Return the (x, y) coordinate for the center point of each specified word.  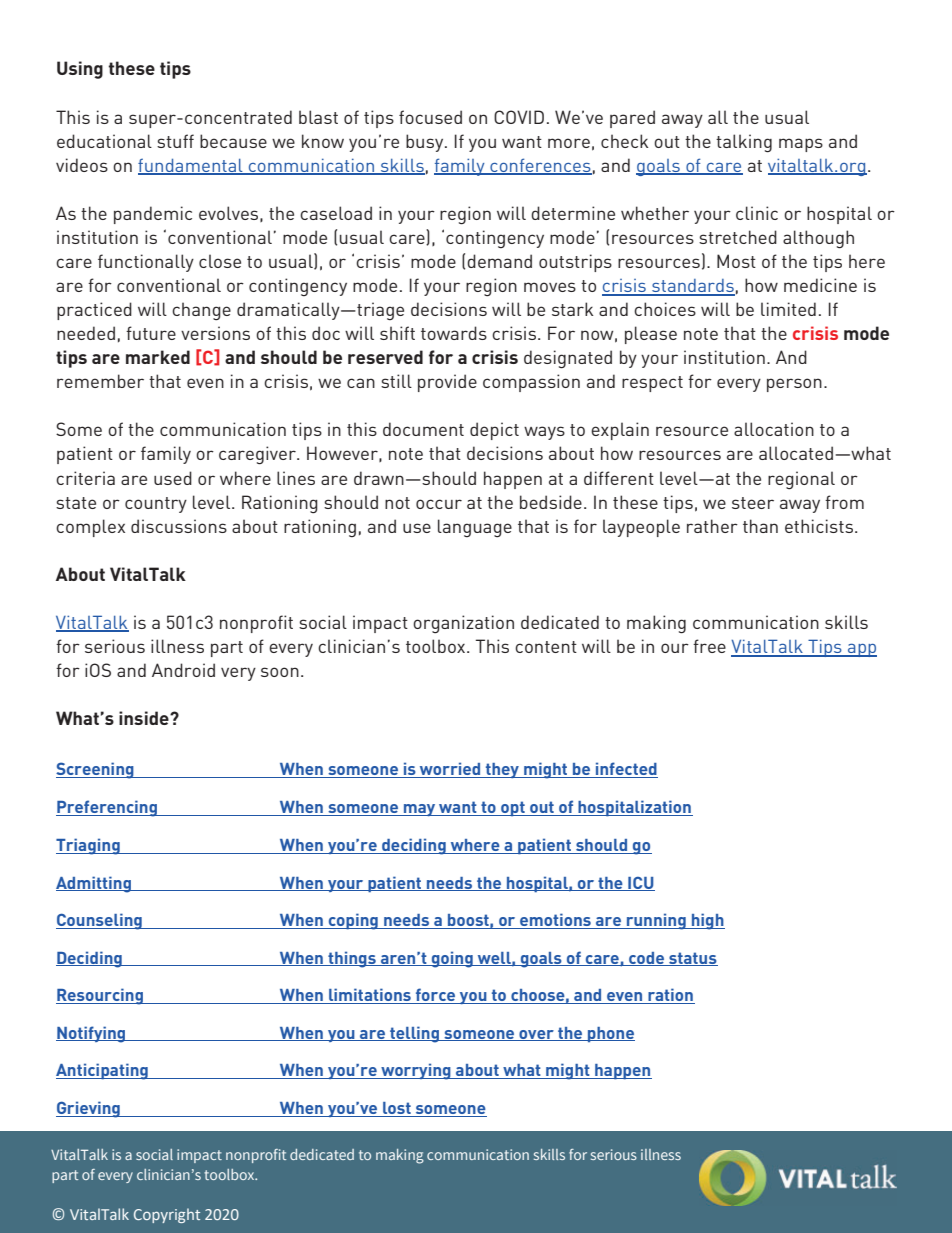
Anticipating (103, 1071)
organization (463, 624)
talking (744, 143)
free (709, 646)
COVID (519, 117)
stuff (175, 141)
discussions (179, 526)
